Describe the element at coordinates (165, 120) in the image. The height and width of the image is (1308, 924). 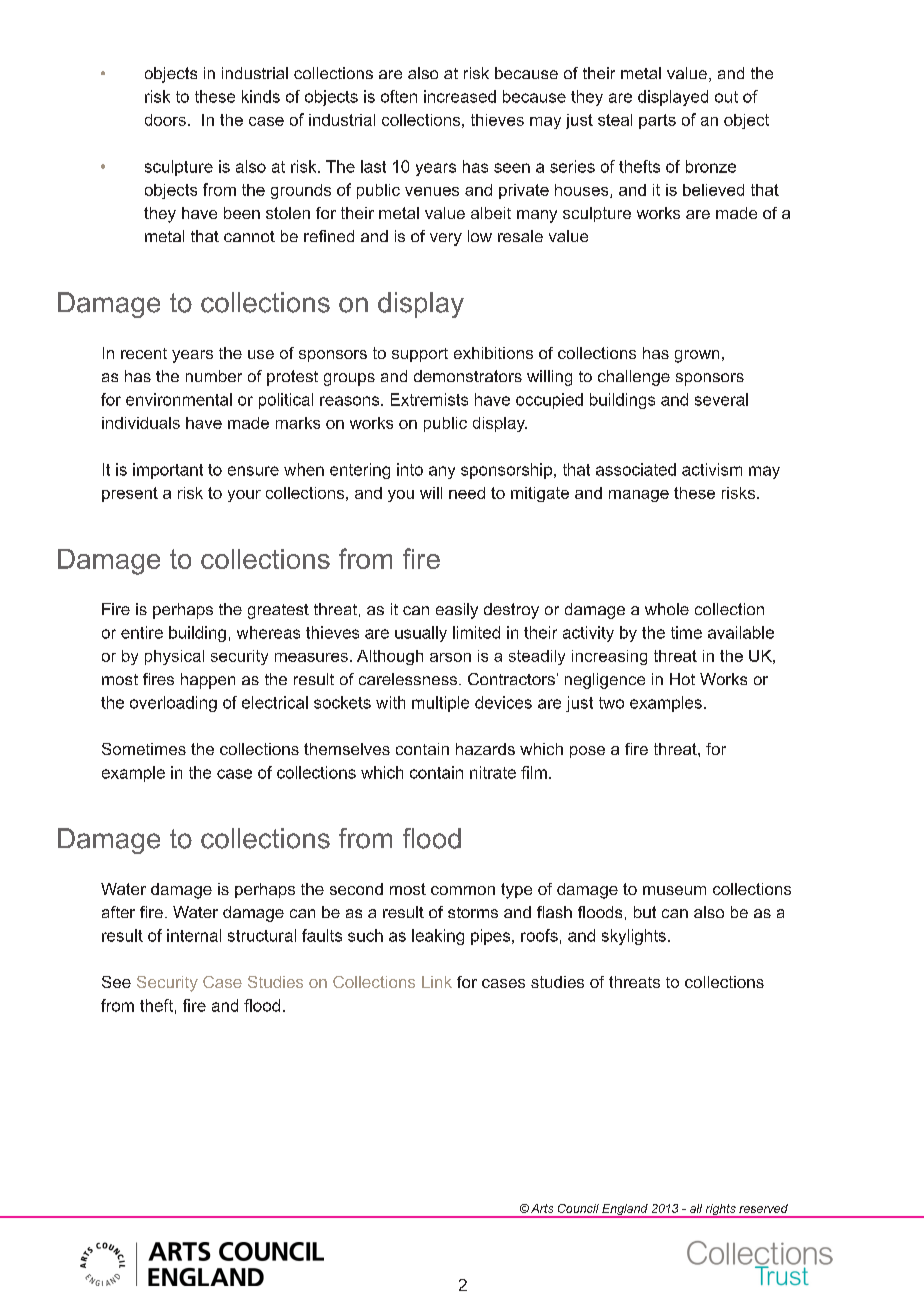
I see `doors` at that location.
